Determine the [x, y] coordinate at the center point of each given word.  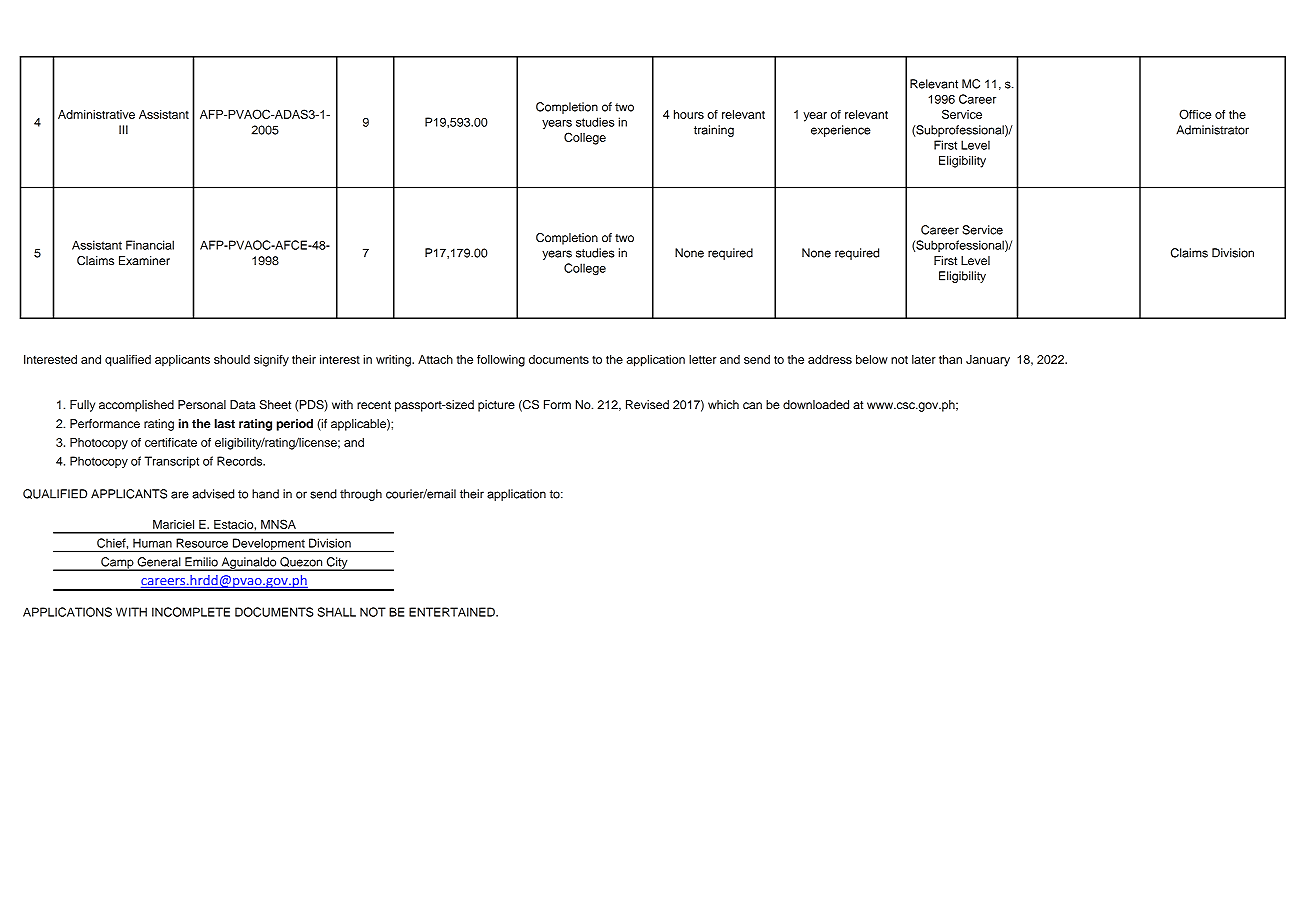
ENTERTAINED [453, 612]
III [123, 130]
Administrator [1212, 130]
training [714, 131]
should [232, 359]
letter [702, 359]
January [988, 361]
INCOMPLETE [191, 612]
